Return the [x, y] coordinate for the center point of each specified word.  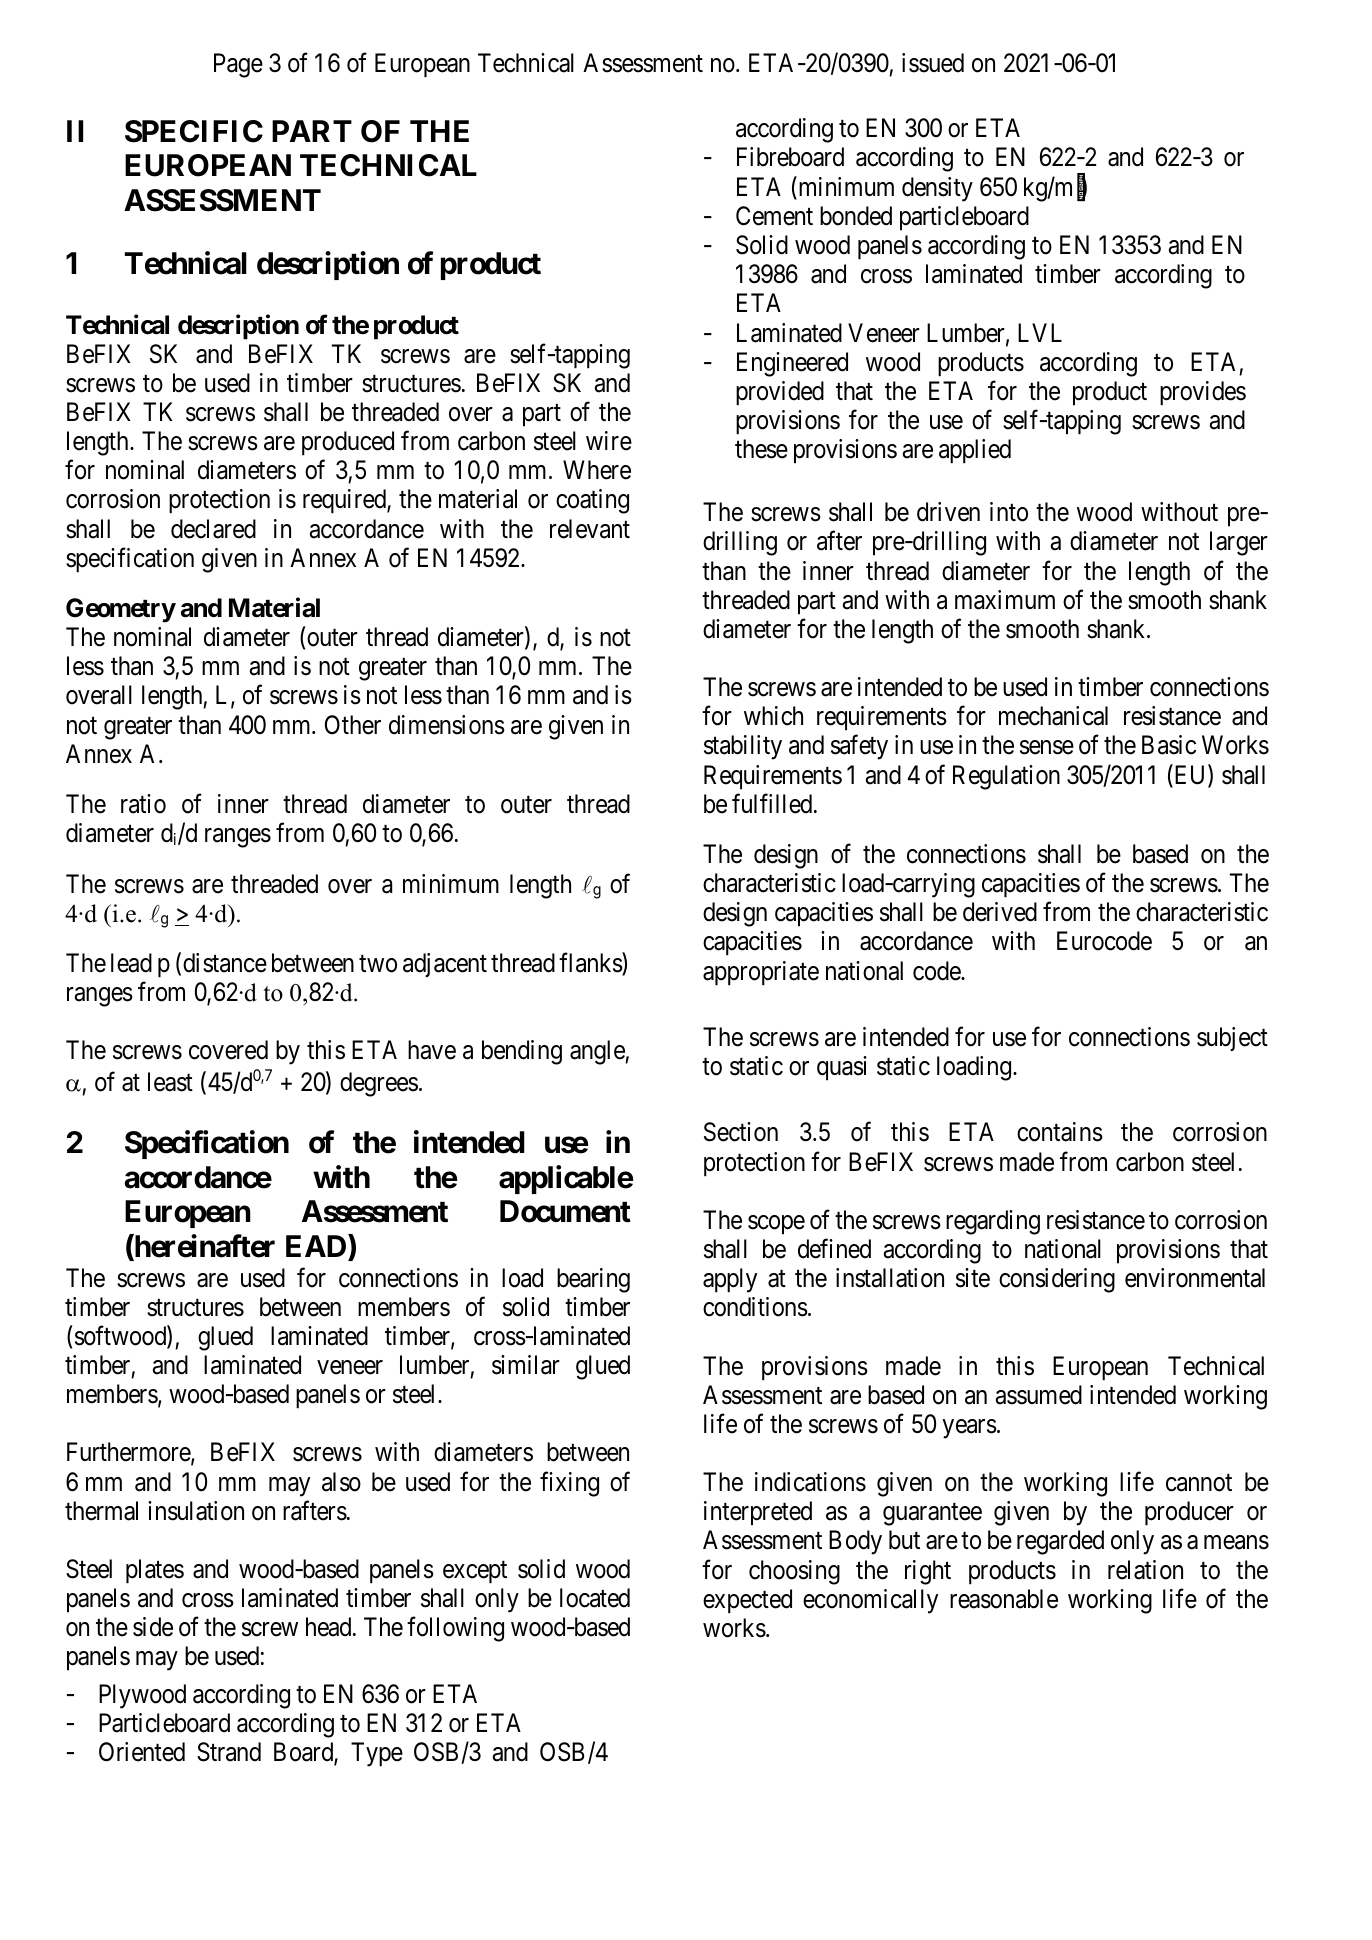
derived [1000, 912]
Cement [774, 216]
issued [933, 63]
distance [225, 963]
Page [238, 65]
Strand [229, 1752]
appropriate [761, 973]
